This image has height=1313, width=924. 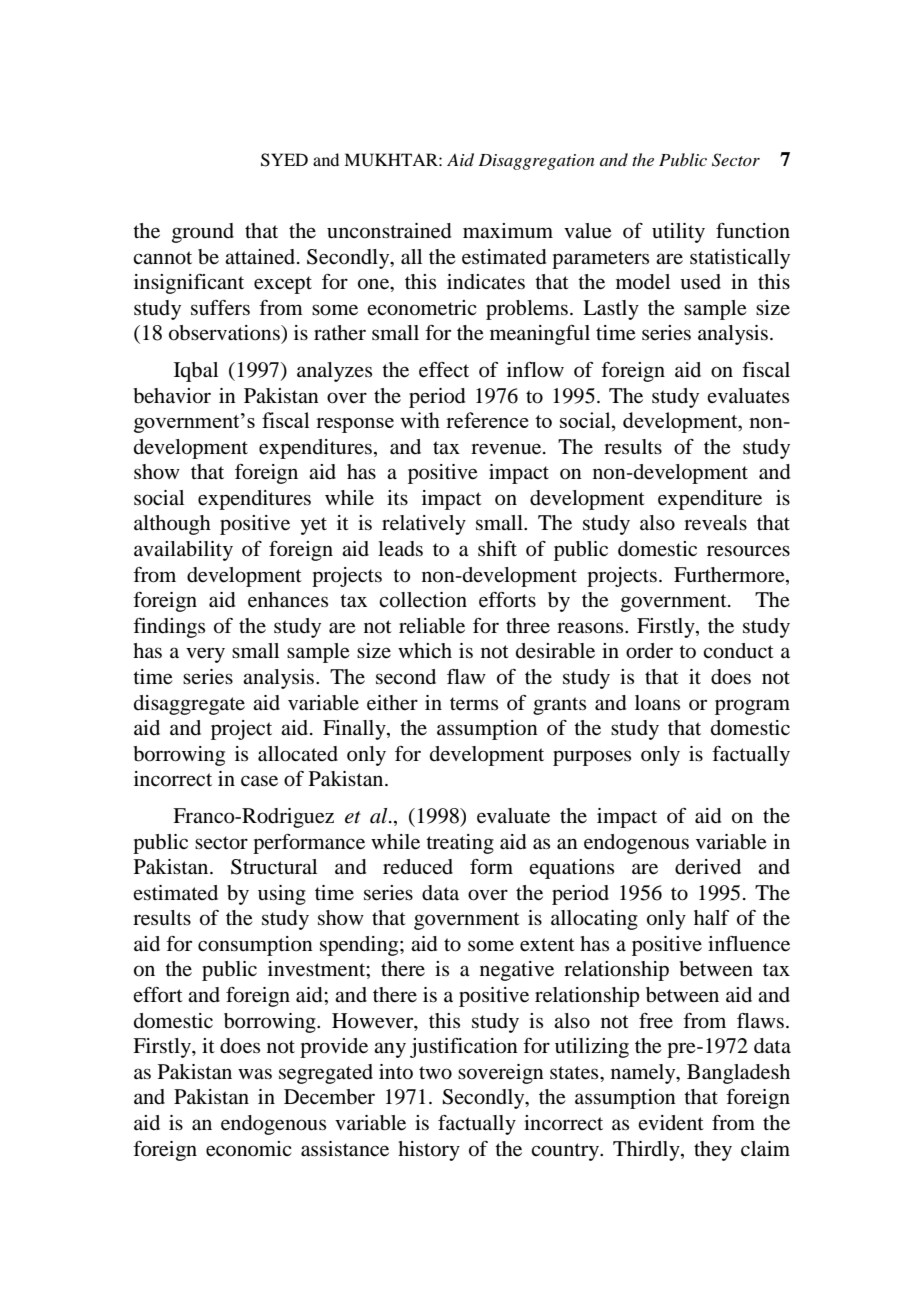 What do you see at coordinates (205, 655) in the image?
I see `very` at bounding box center [205, 655].
